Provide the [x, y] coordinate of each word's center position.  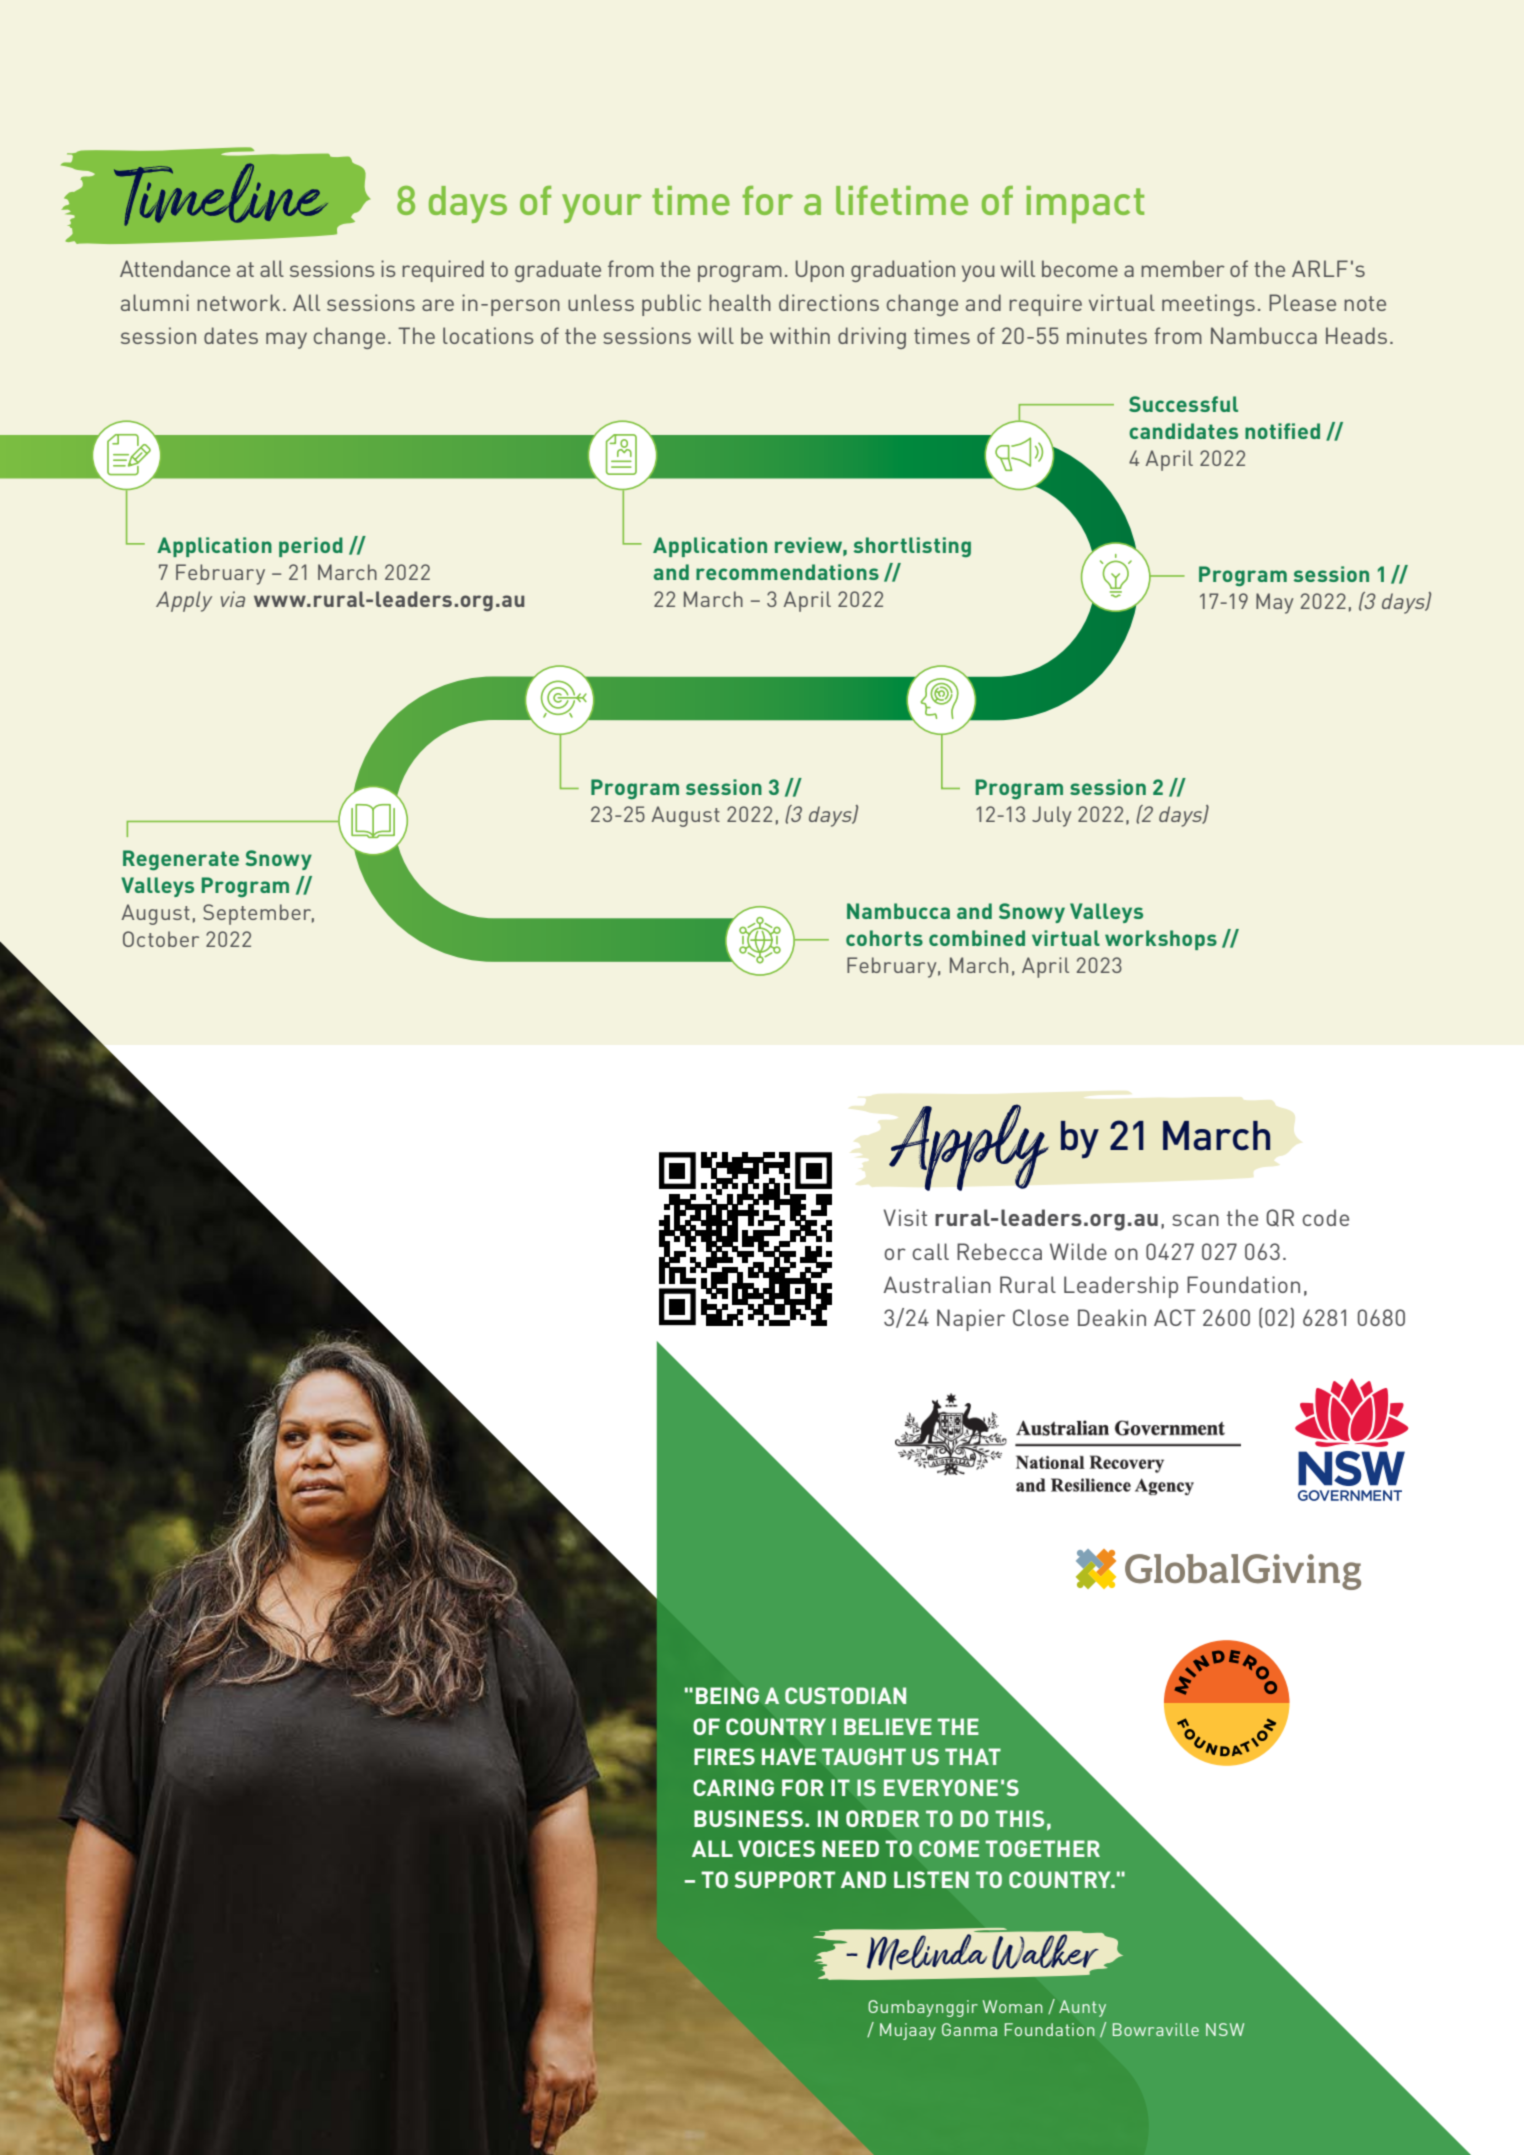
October [161, 939]
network [238, 302]
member [1183, 268]
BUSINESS [748, 1818]
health [740, 302]
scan [1195, 1220]
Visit [905, 1217]
